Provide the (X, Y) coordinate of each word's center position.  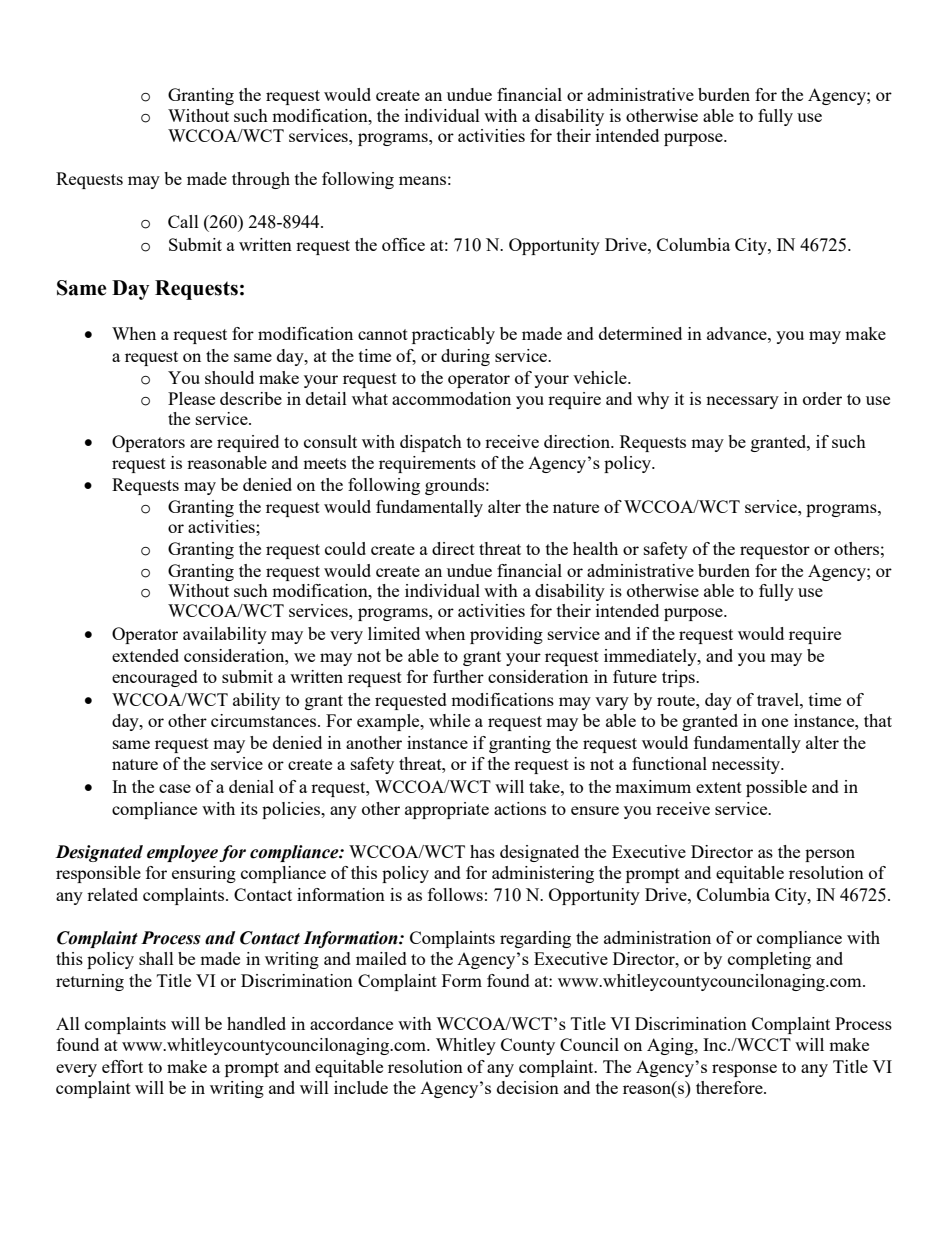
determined (640, 333)
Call (183, 221)
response (744, 1070)
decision (528, 1087)
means (422, 180)
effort (122, 1066)
